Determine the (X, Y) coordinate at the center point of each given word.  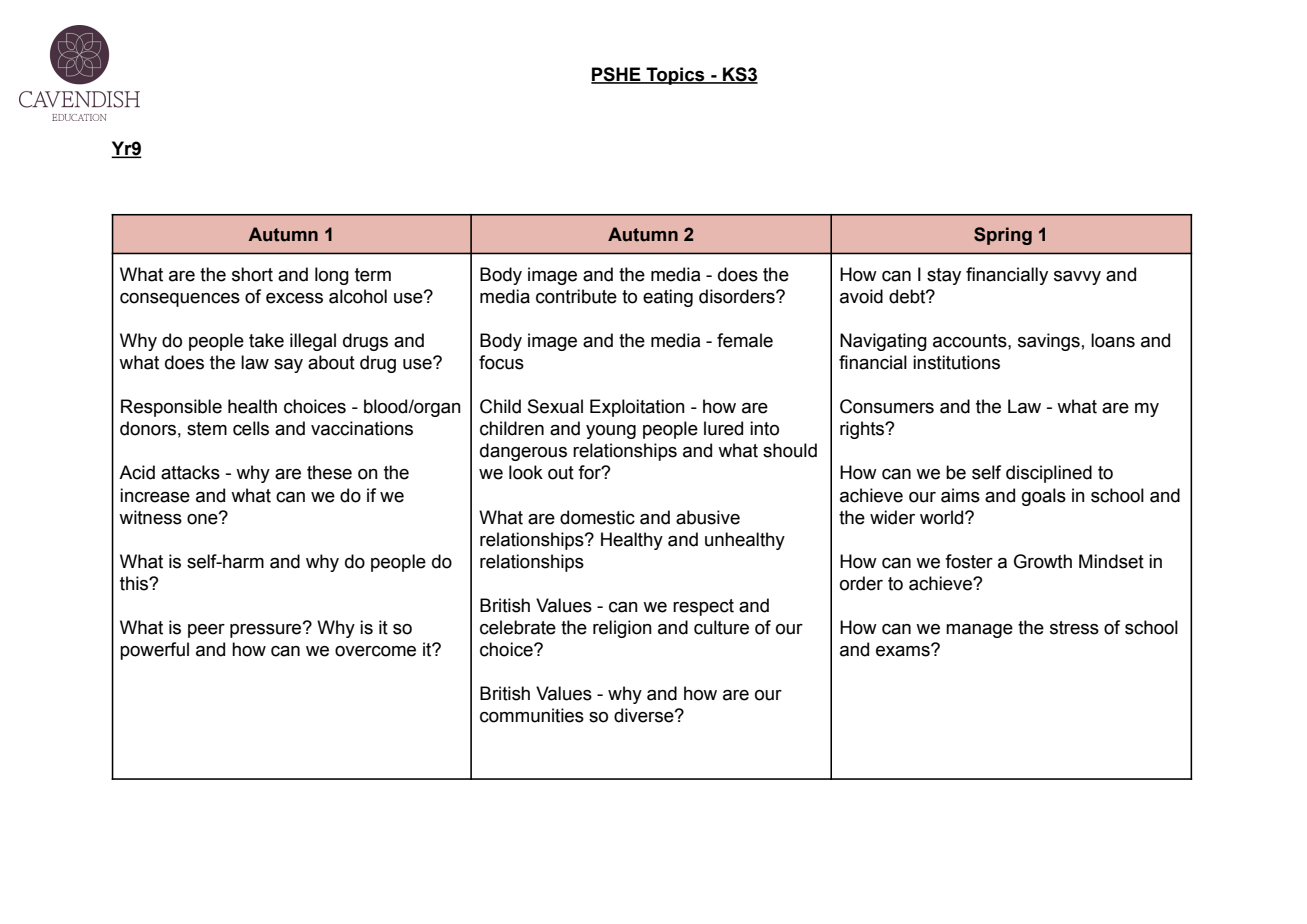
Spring (1003, 236)
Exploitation (637, 408)
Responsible (171, 408)
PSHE (617, 75)
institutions (956, 362)
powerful (154, 651)
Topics (675, 76)
